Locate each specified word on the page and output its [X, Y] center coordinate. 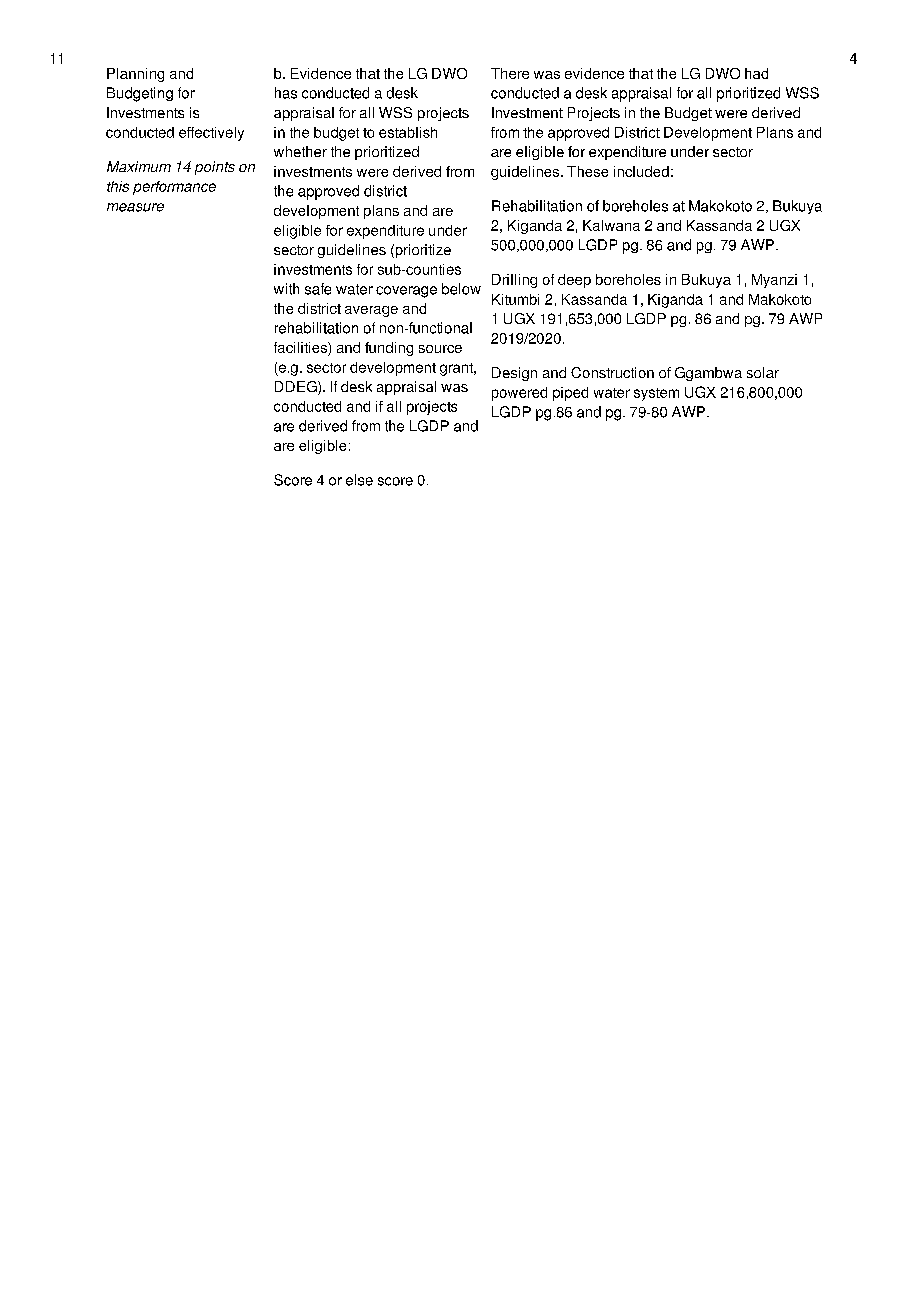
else [359, 480]
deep [574, 281]
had [756, 73]
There [510, 73]
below [461, 289]
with [286, 289]
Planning [135, 75]
